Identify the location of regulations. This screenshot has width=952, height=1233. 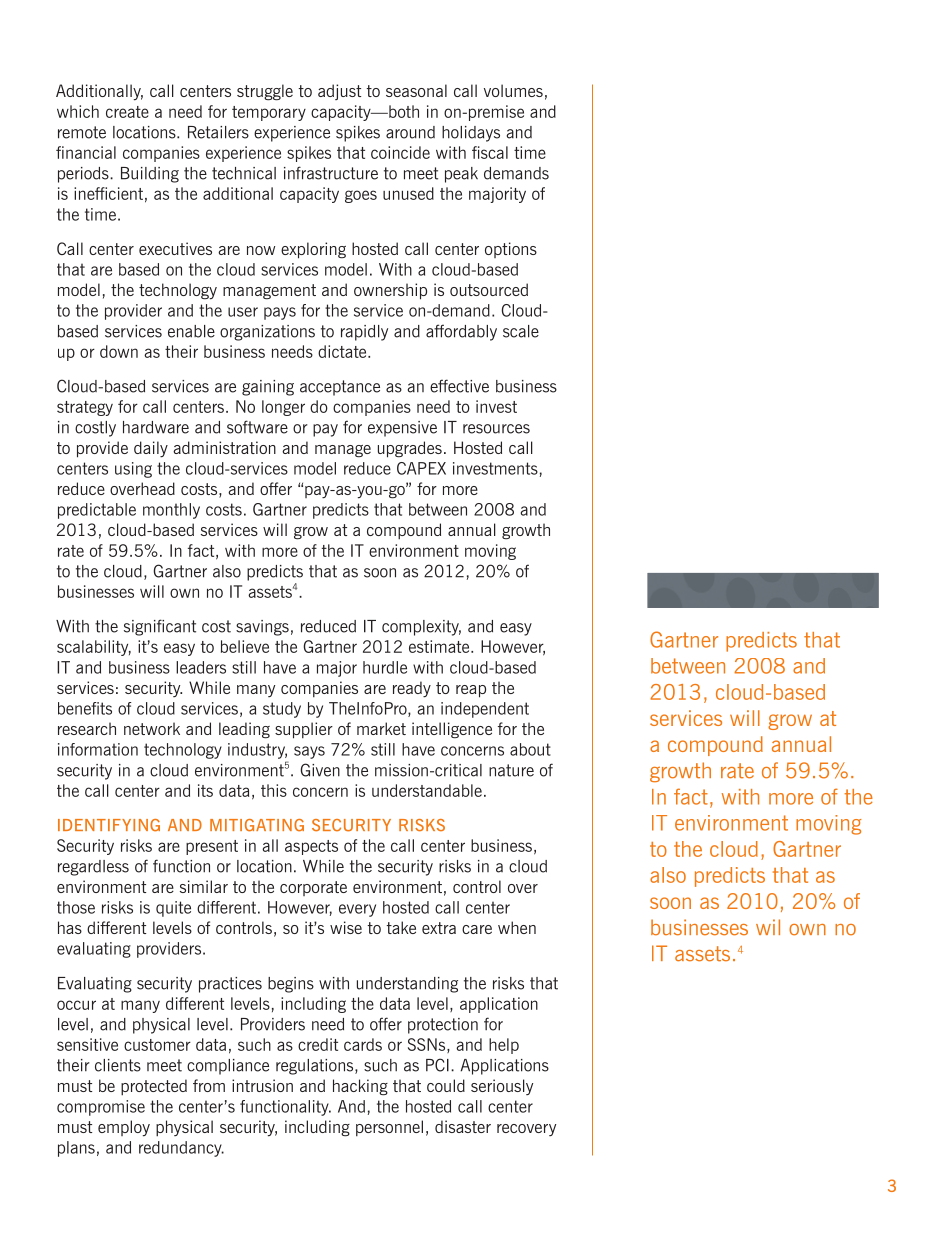
(316, 1067).
